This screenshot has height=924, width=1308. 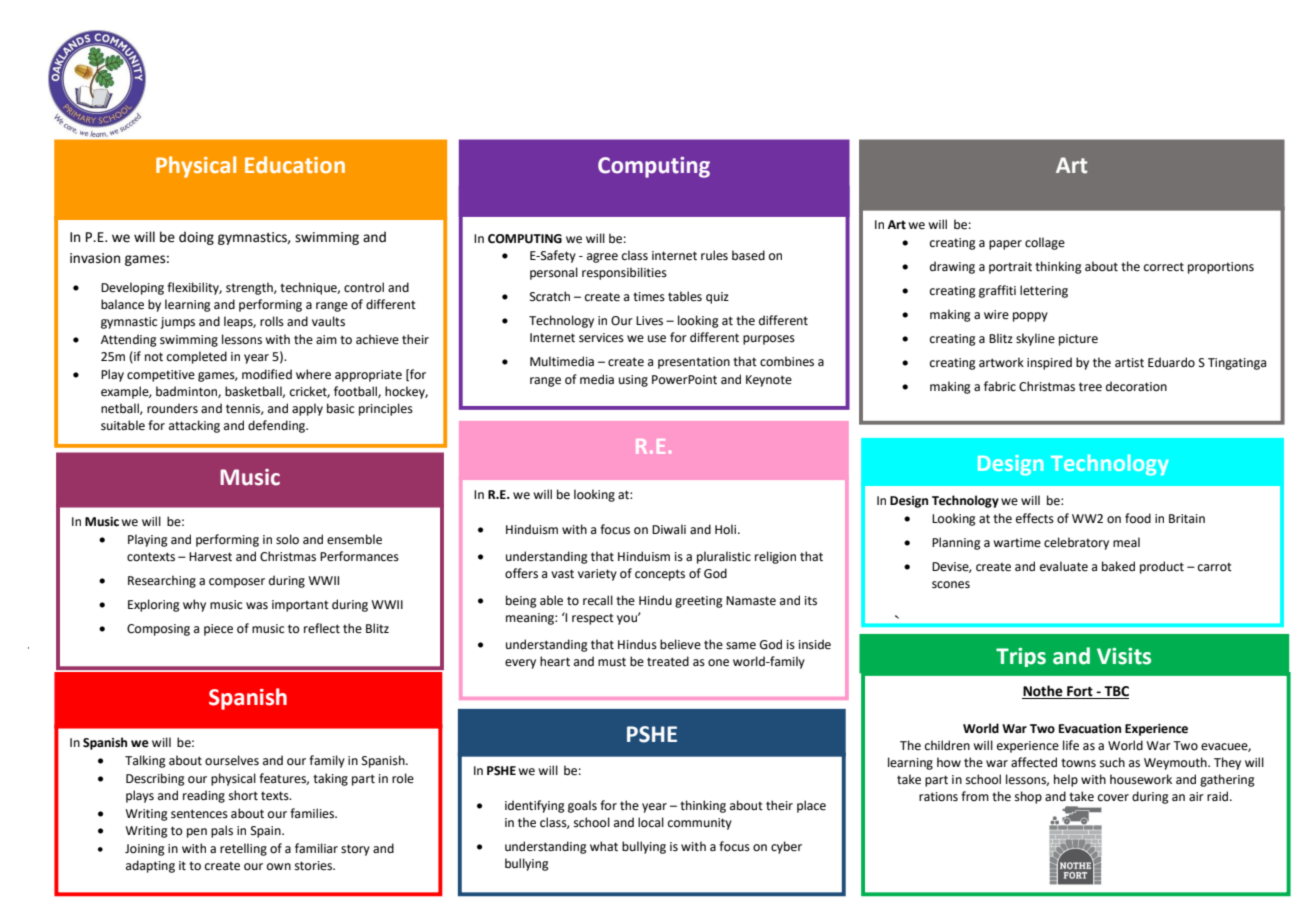 What do you see at coordinates (680, 644) in the screenshot?
I see `believe` at bounding box center [680, 644].
